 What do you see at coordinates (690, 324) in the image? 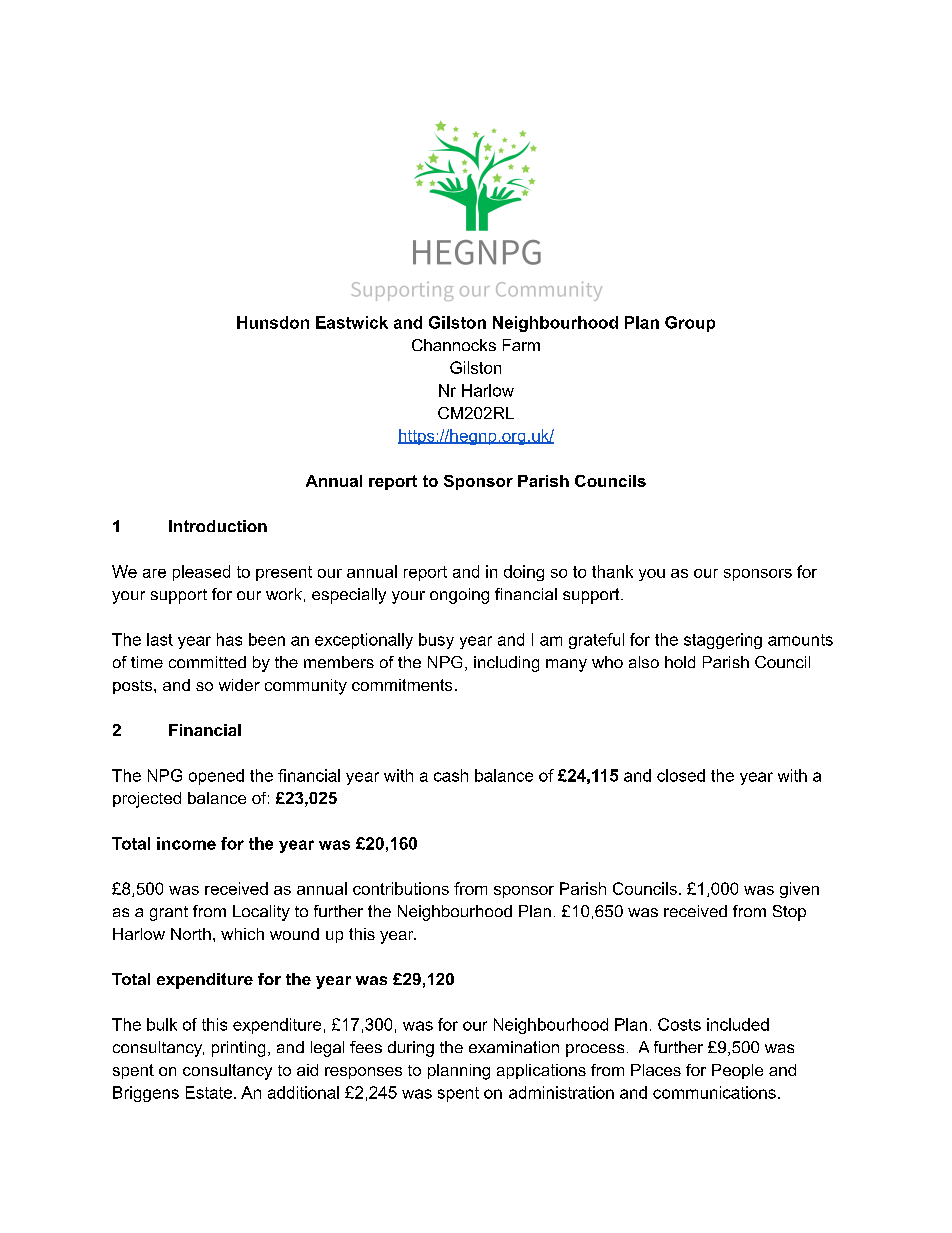
I see `Group` at bounding box center [690, 324].
